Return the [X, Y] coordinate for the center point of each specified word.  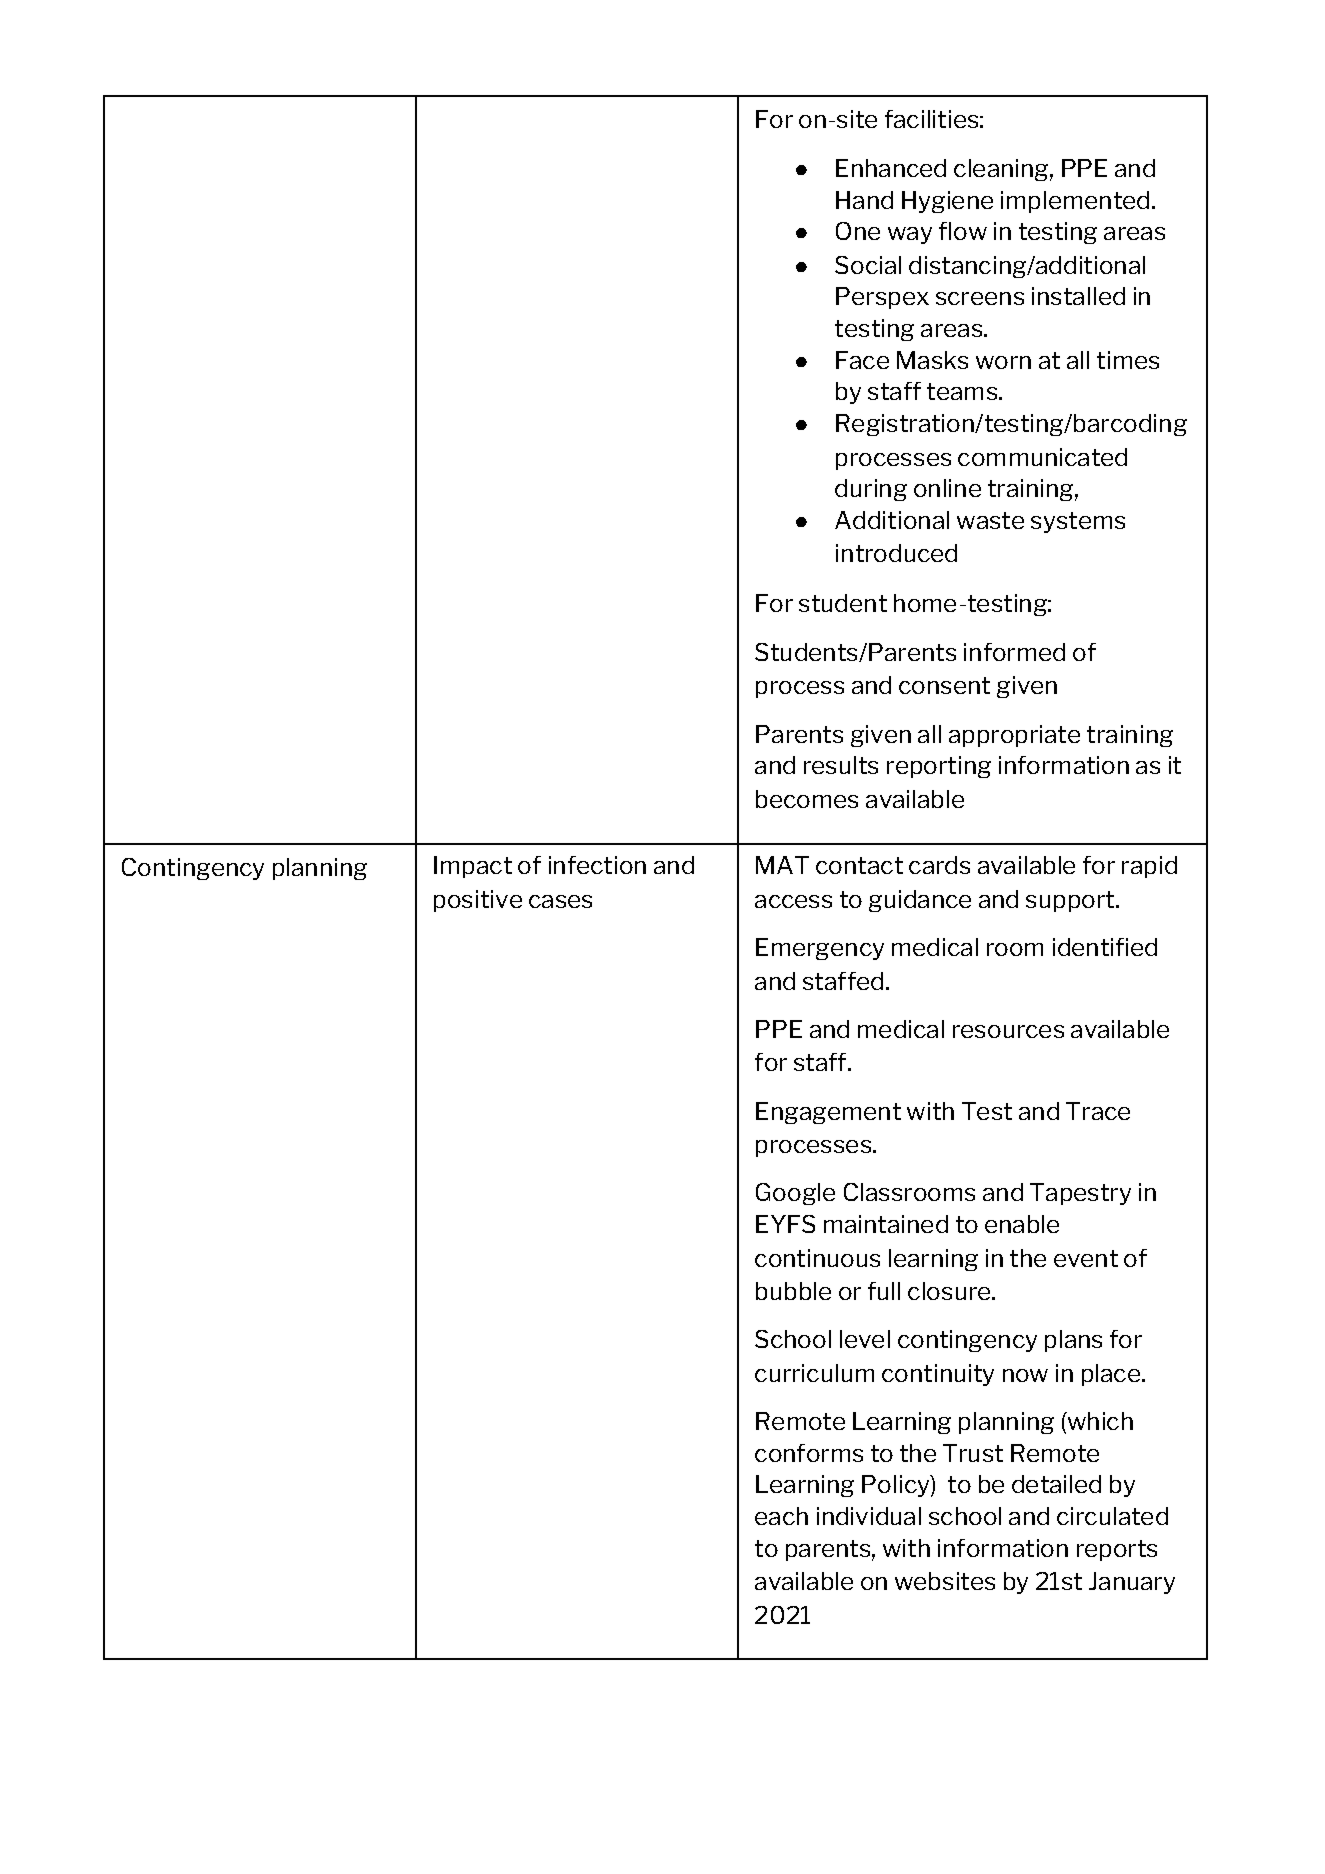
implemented [1075, 202]
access [793, 901]
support [1070, 901]
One [858, 231]
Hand [864, 200]
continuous [817, 1258]
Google [795, 1194]
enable [1022, 1224]
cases [560, 901]
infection [597, 865]
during [871, 490]
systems [1078, 522]
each [781, 1516]
